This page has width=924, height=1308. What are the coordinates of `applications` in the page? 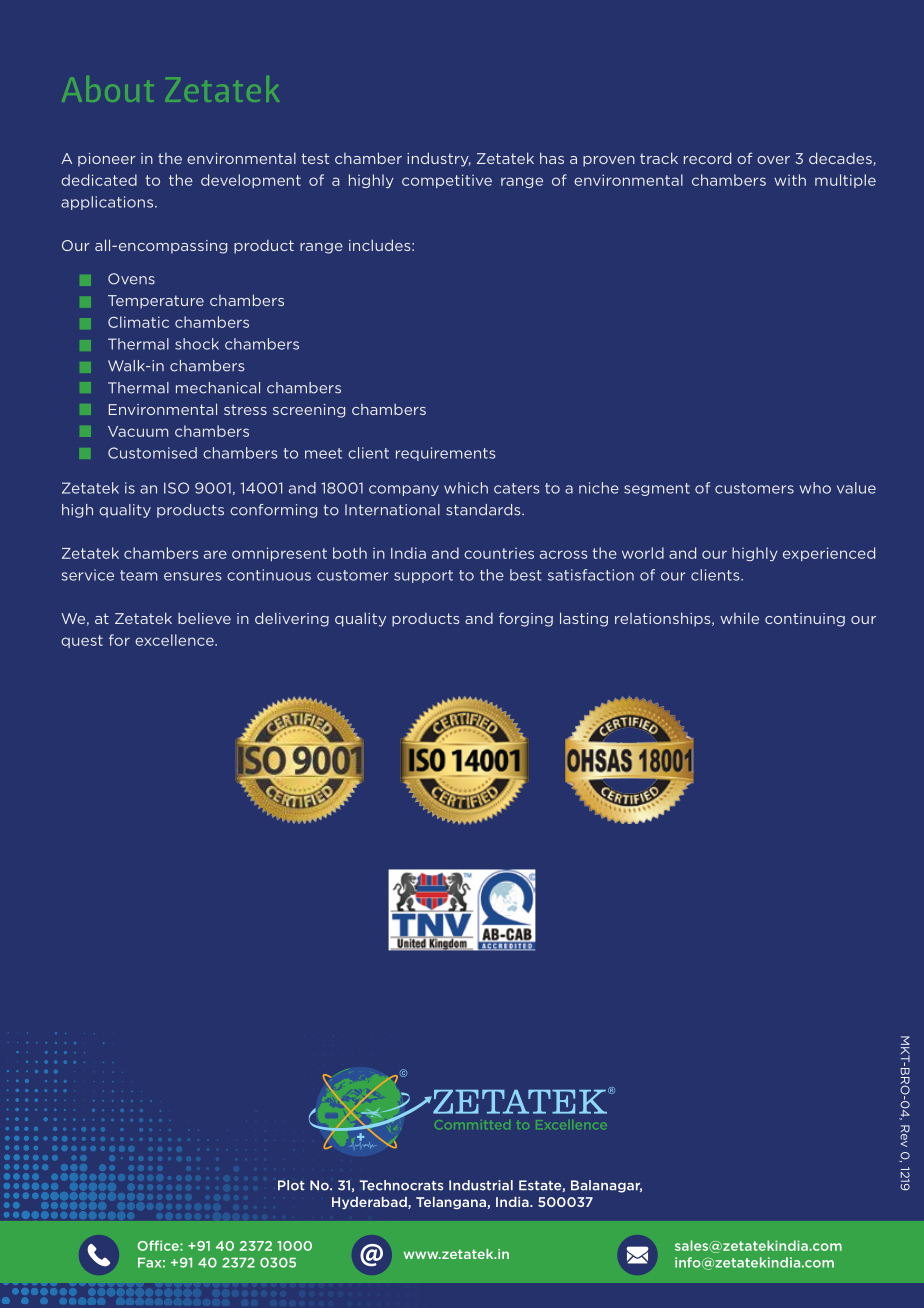 It's located at (107, 203).
